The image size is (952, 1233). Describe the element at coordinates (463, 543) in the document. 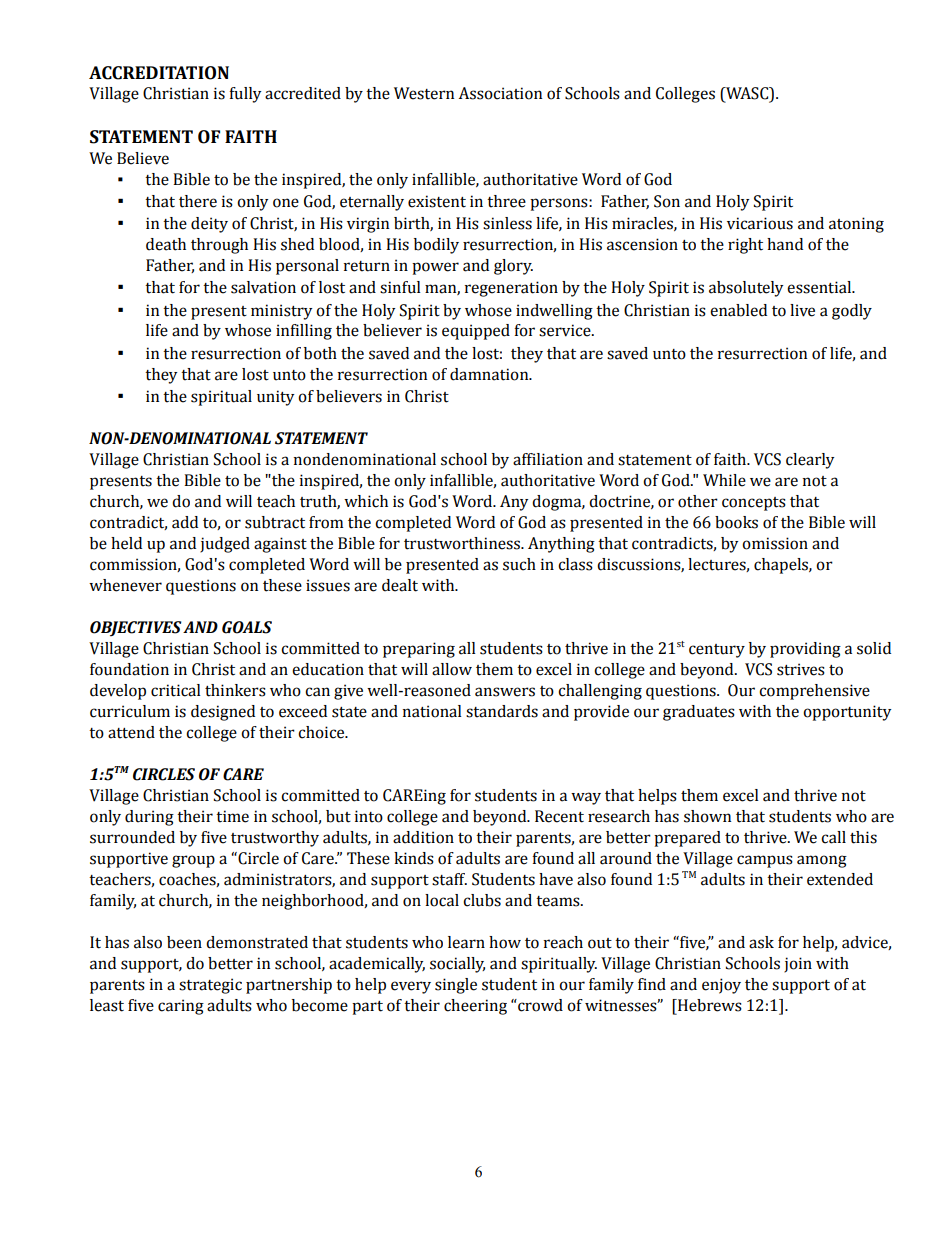

I see `trustworthiness` at that location.
